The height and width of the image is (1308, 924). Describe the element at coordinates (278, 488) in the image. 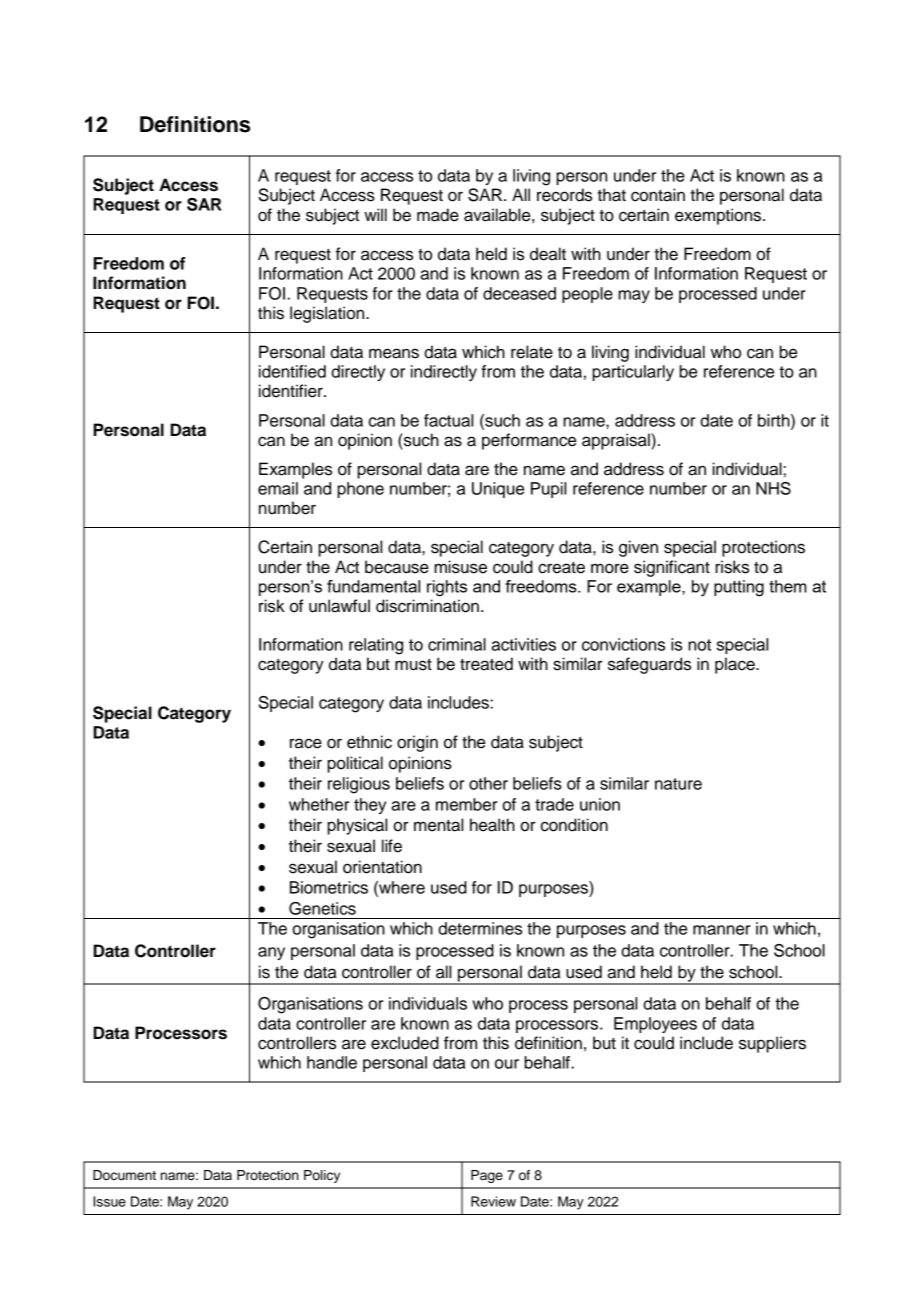

I see `email` at that location.
